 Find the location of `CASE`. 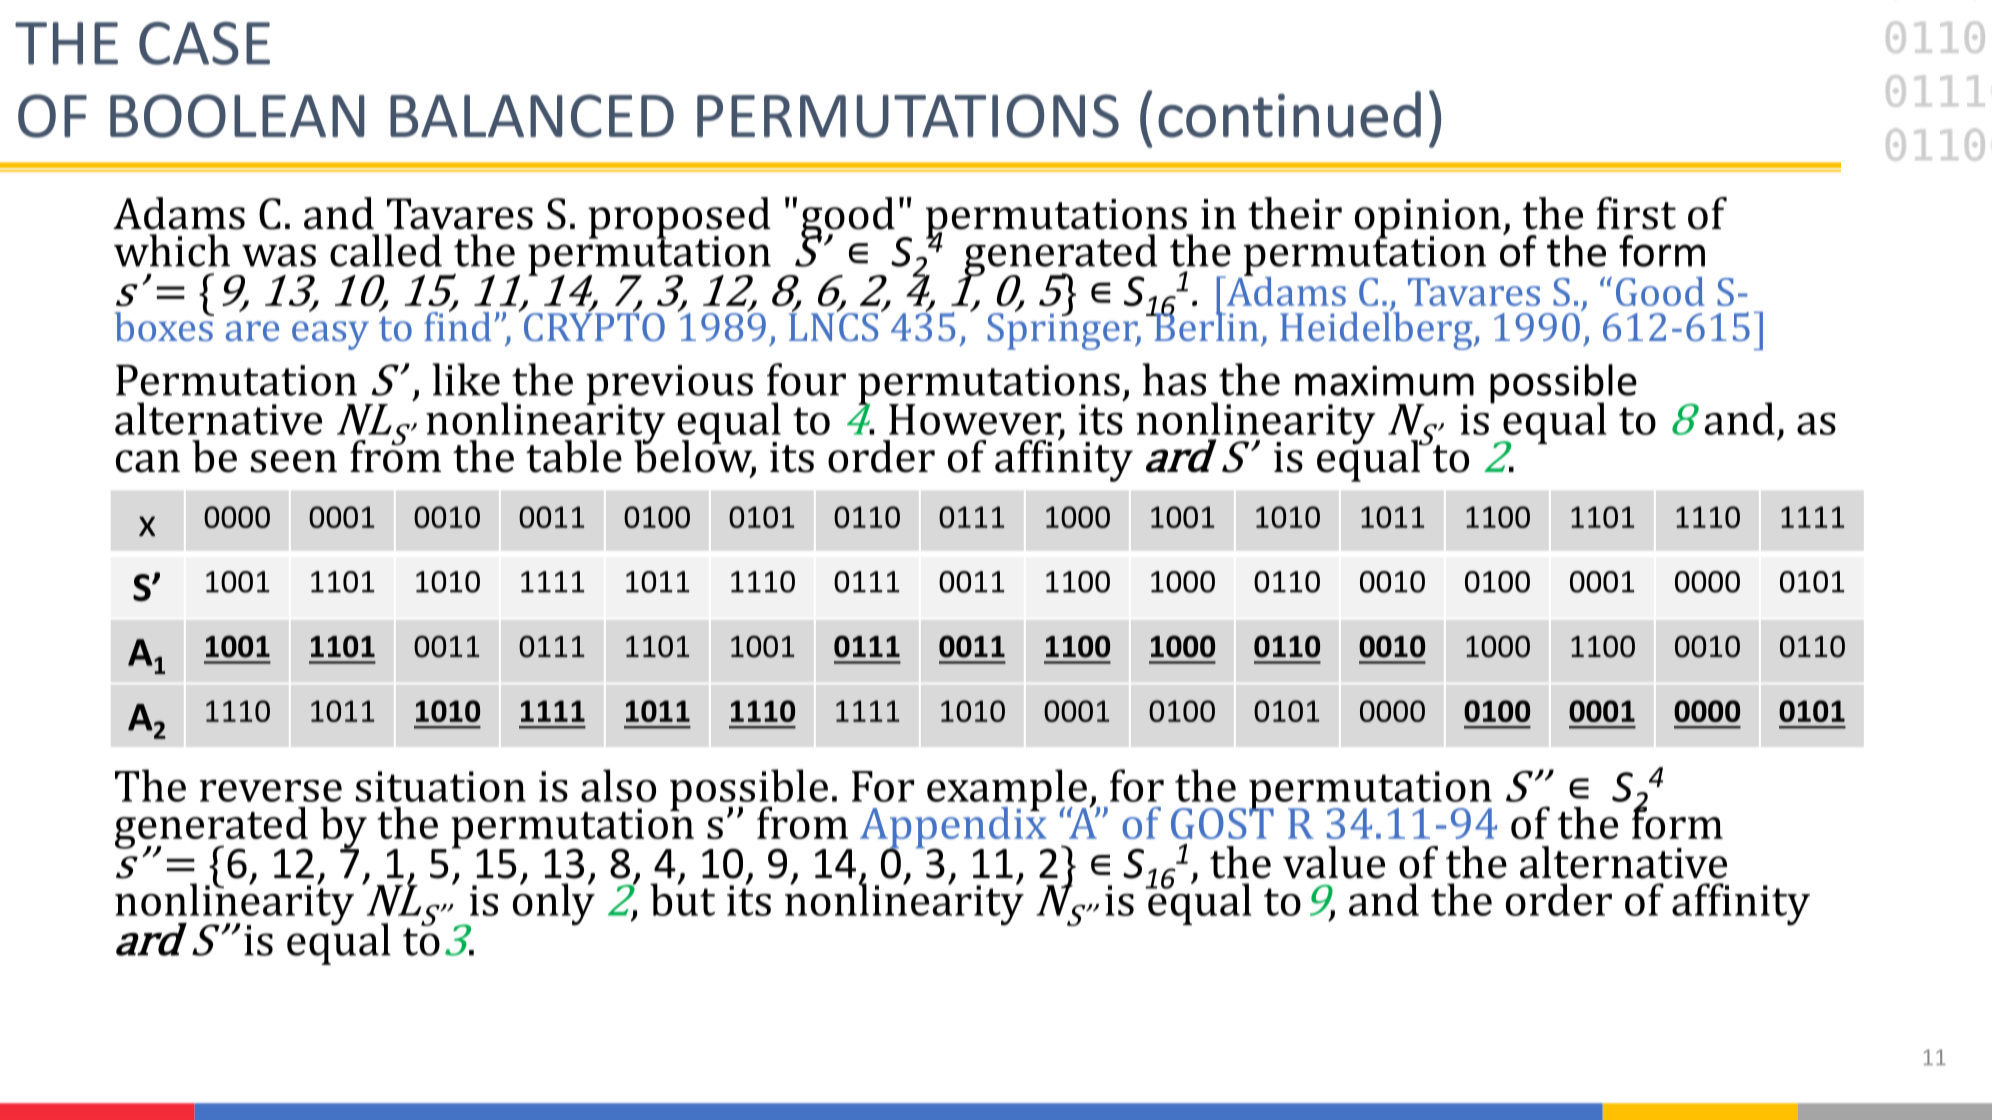

CASE is located at coordinates (204, 43).
